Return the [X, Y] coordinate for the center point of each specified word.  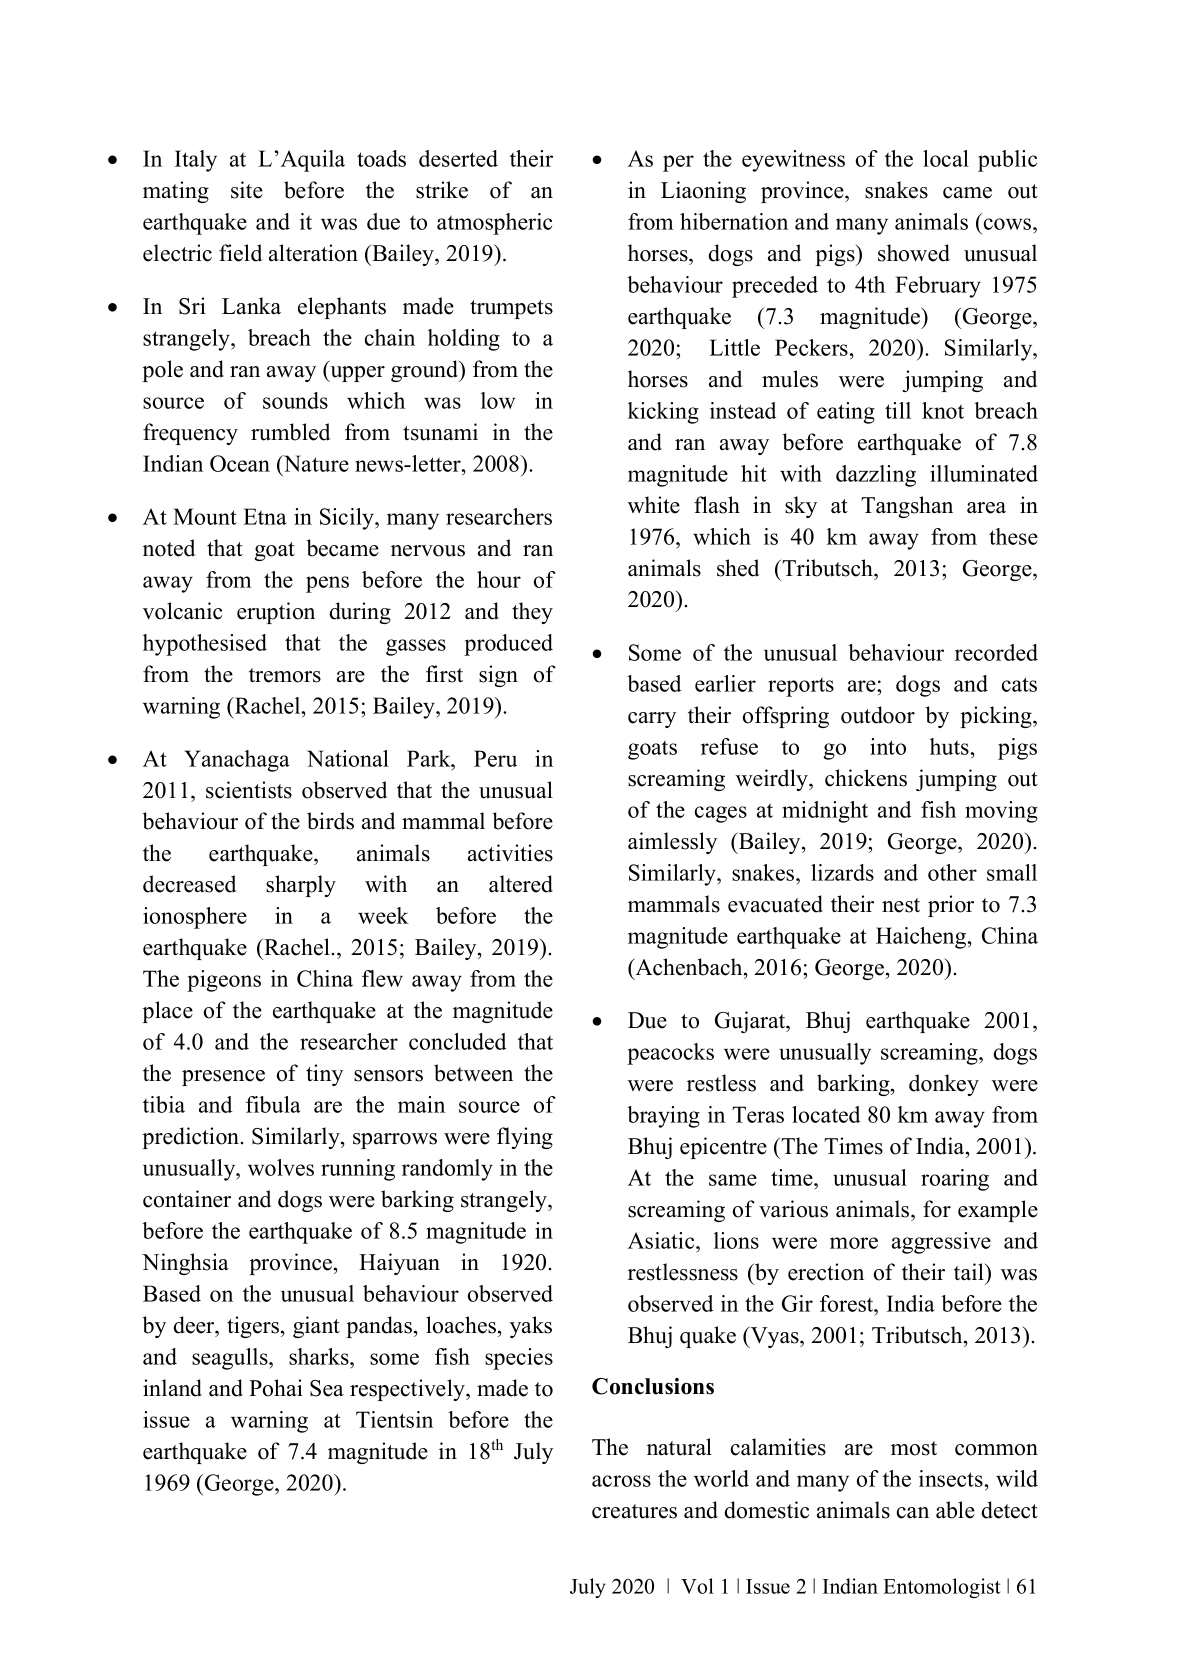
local [946, 158]
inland [172, 1388]
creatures [634, 1511]
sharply [301, 886]
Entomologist [941, 1588]
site [247, 190]
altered [521, 884]
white [654, 505]
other [952, 872]
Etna [265, 516]
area [986, 508]
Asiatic [662, 1240]
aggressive [941, 1243]
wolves [281, 1167]
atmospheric [494, 224]
